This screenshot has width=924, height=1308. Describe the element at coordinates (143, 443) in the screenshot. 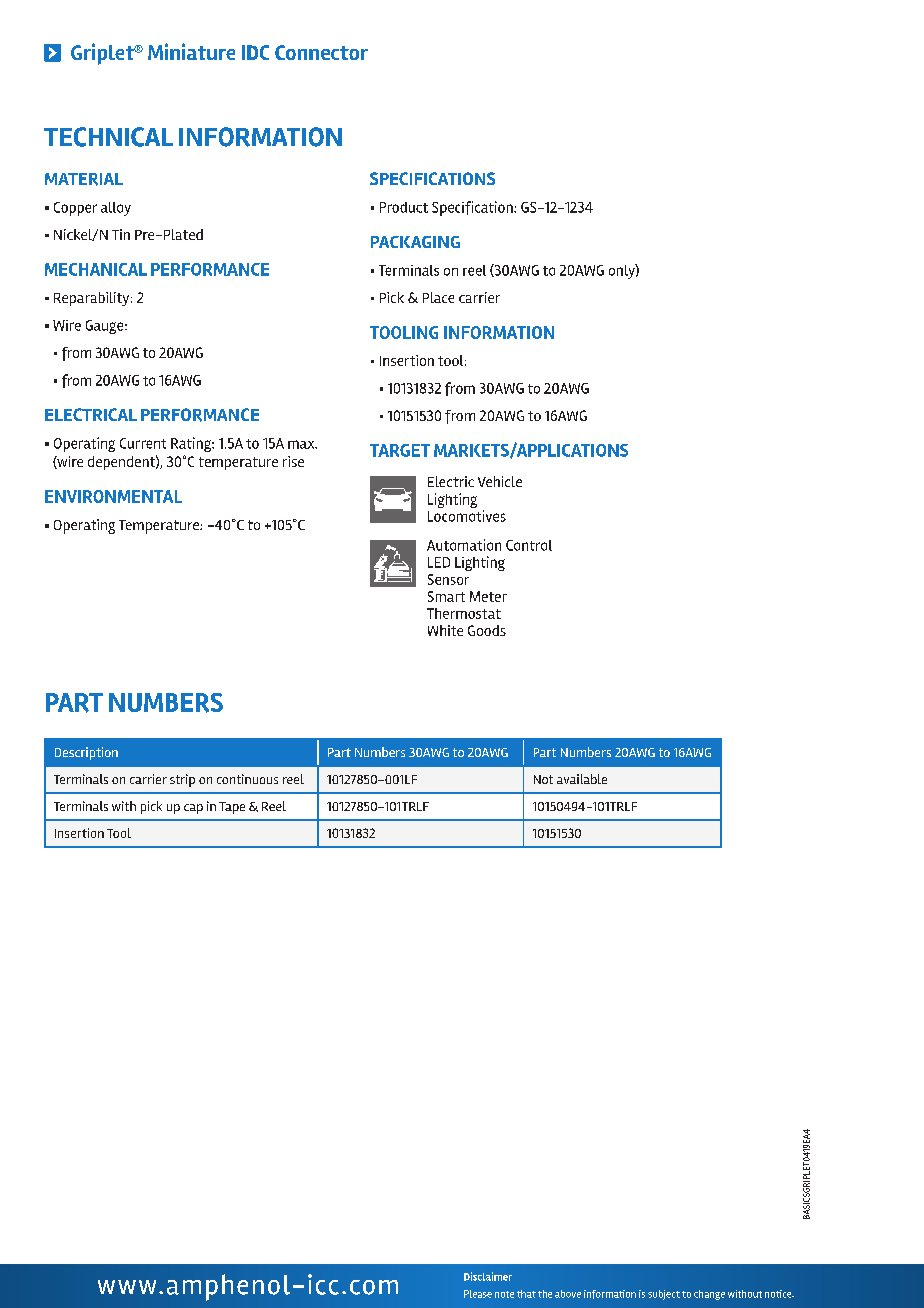

I see `Current` at that location.
